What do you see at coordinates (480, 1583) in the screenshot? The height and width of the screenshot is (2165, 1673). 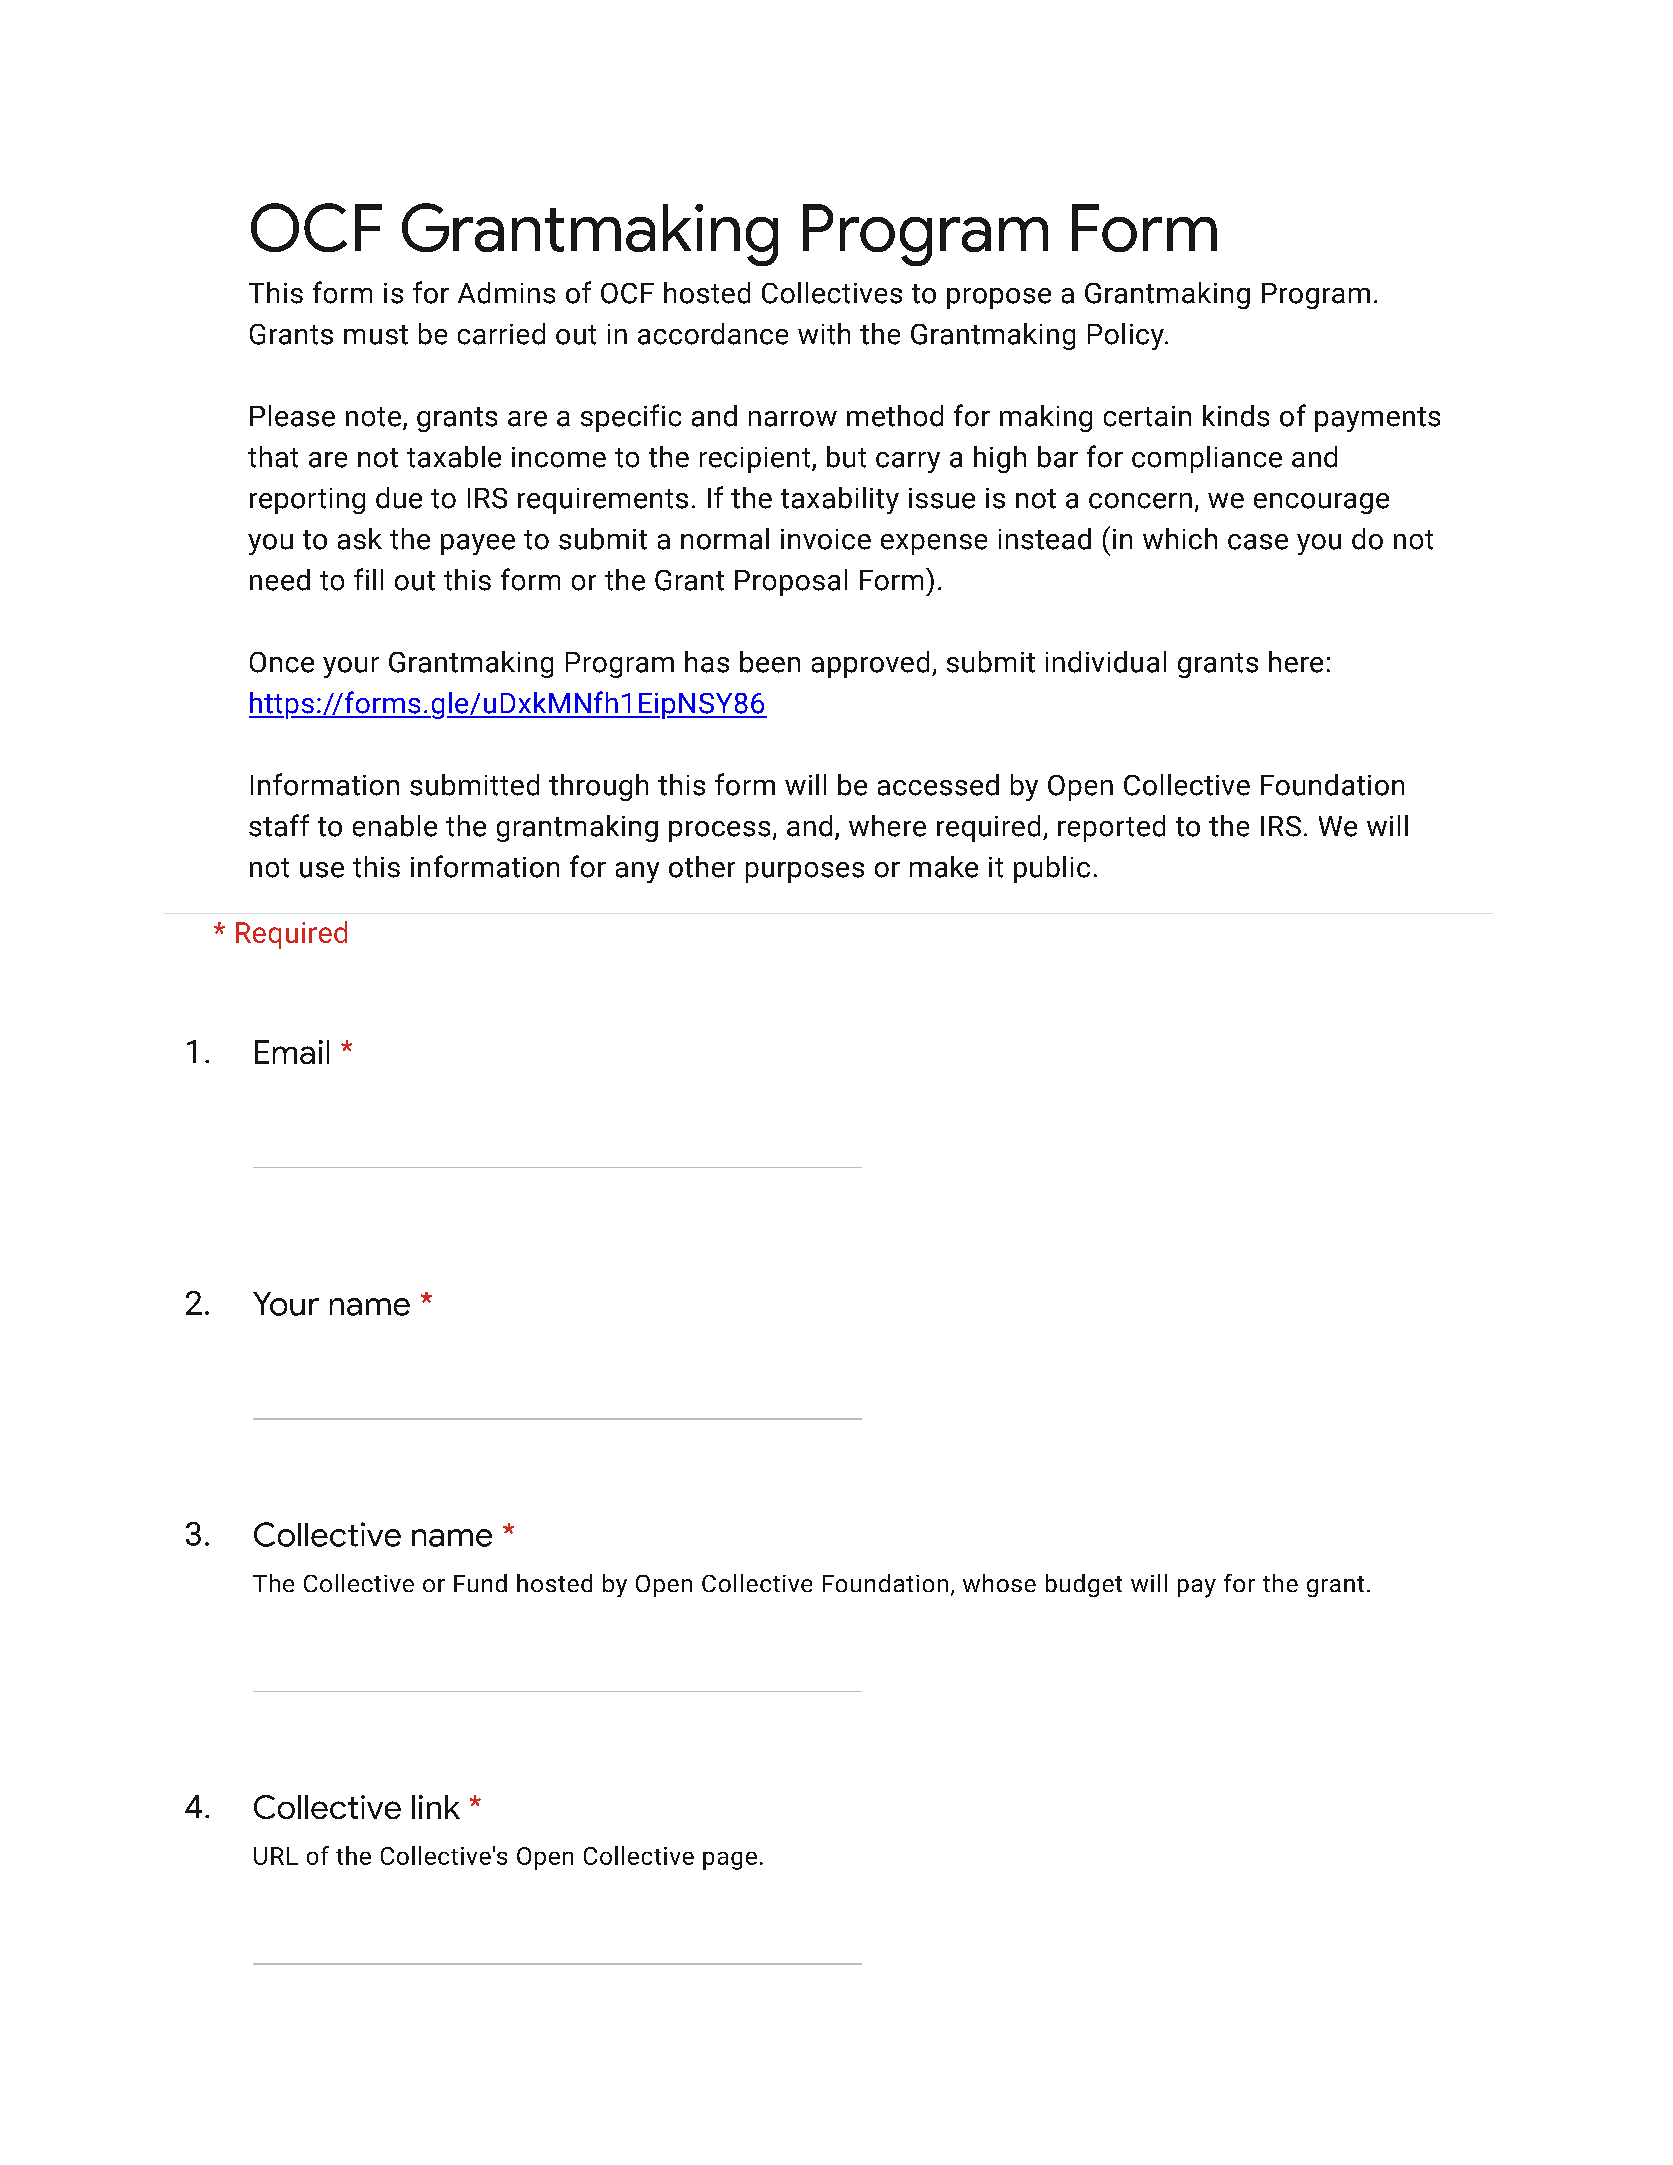 I see `Fund` at bounding box center [480, 1583].
